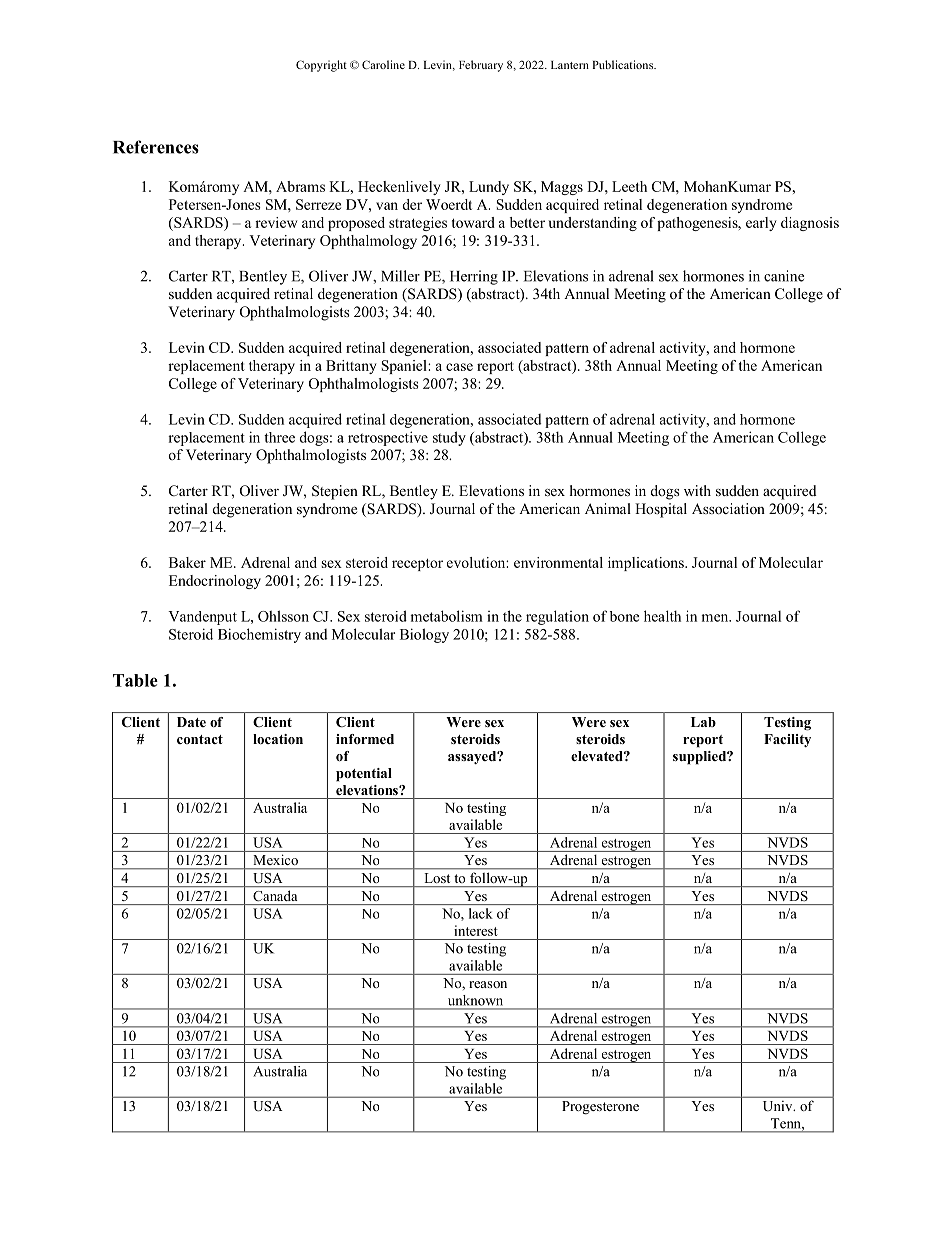  What do you see at coordinates (481, 66) in the screenshot?
I see `February` at bounding box center [481, 66].
